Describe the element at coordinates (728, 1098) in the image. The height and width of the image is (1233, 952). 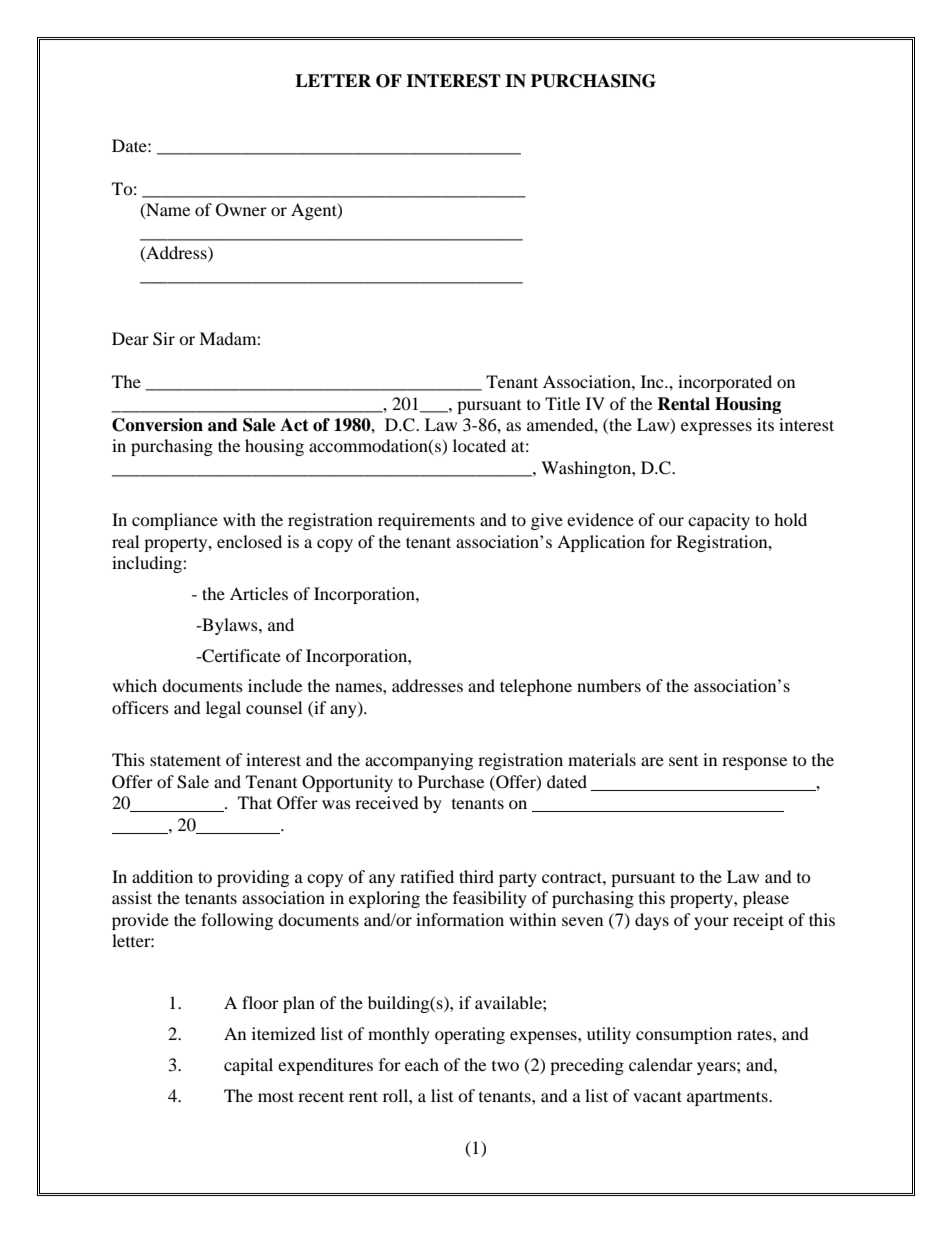
I see `apartments` at that location.
